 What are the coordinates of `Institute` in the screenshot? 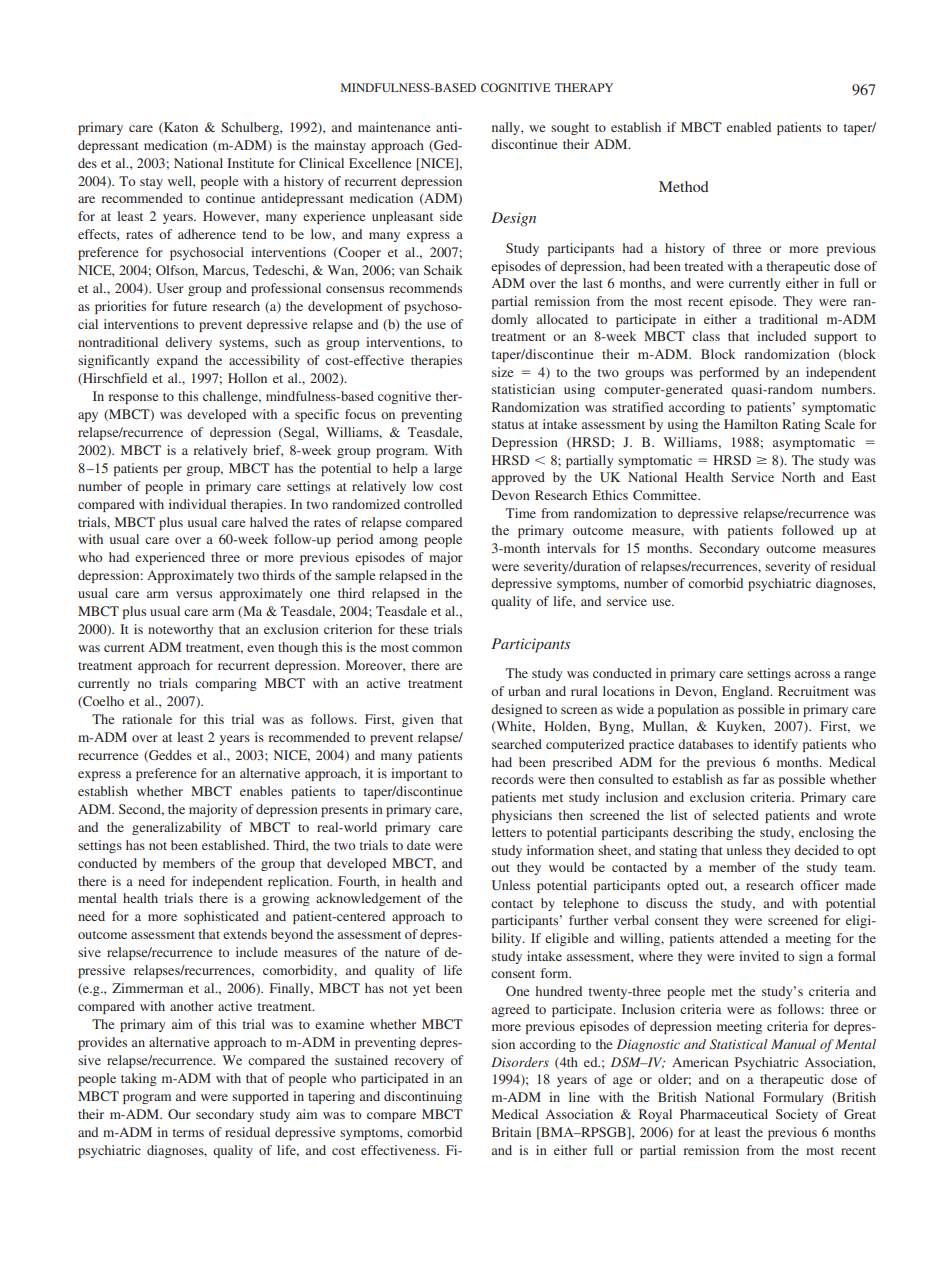 It's located at (250, 163).
